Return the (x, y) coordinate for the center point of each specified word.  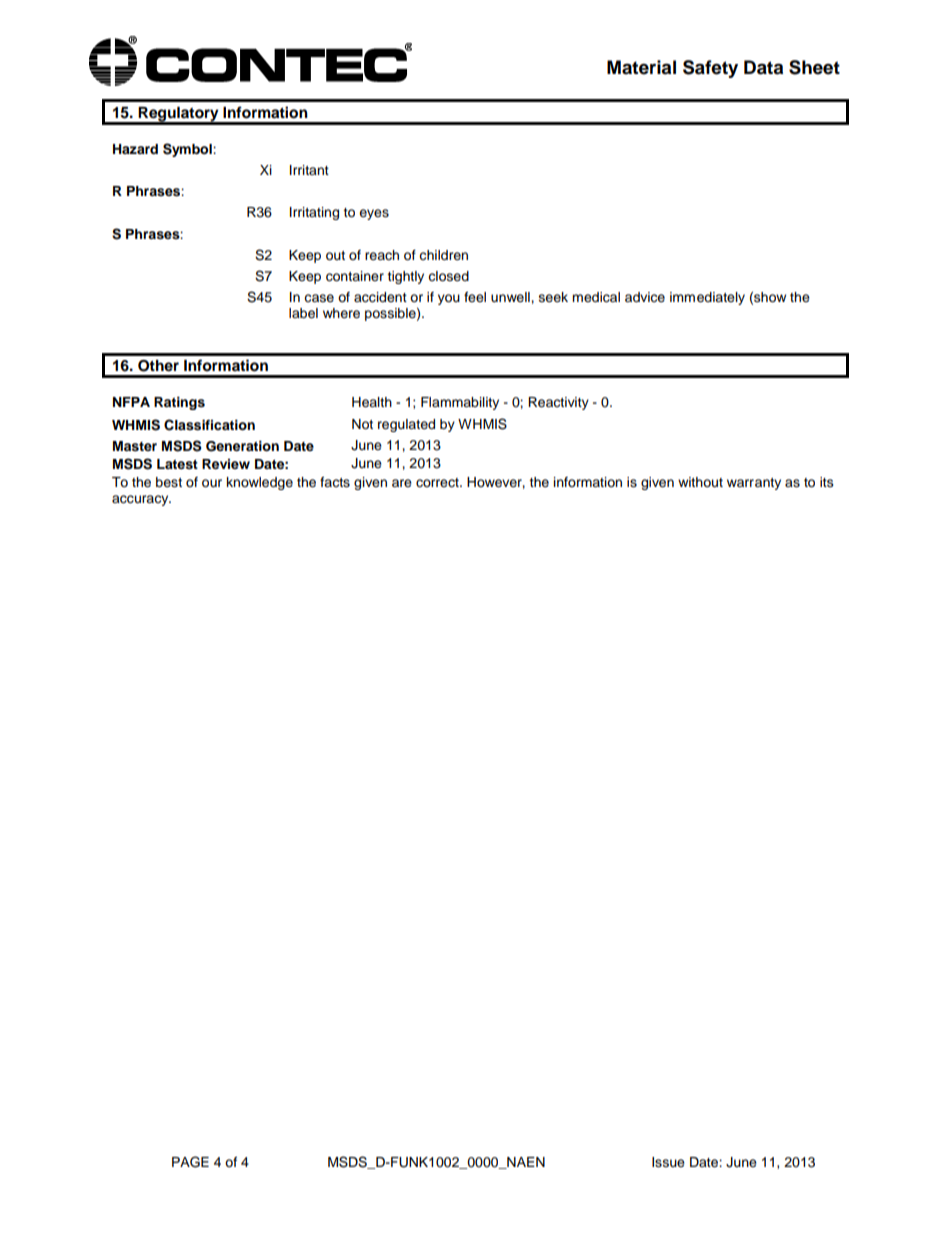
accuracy (141, 500)
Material (641, 67)
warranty (754, 484)
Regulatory (179, 115)
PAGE (190, 1162)
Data (763, 67)
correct (438, 483)
